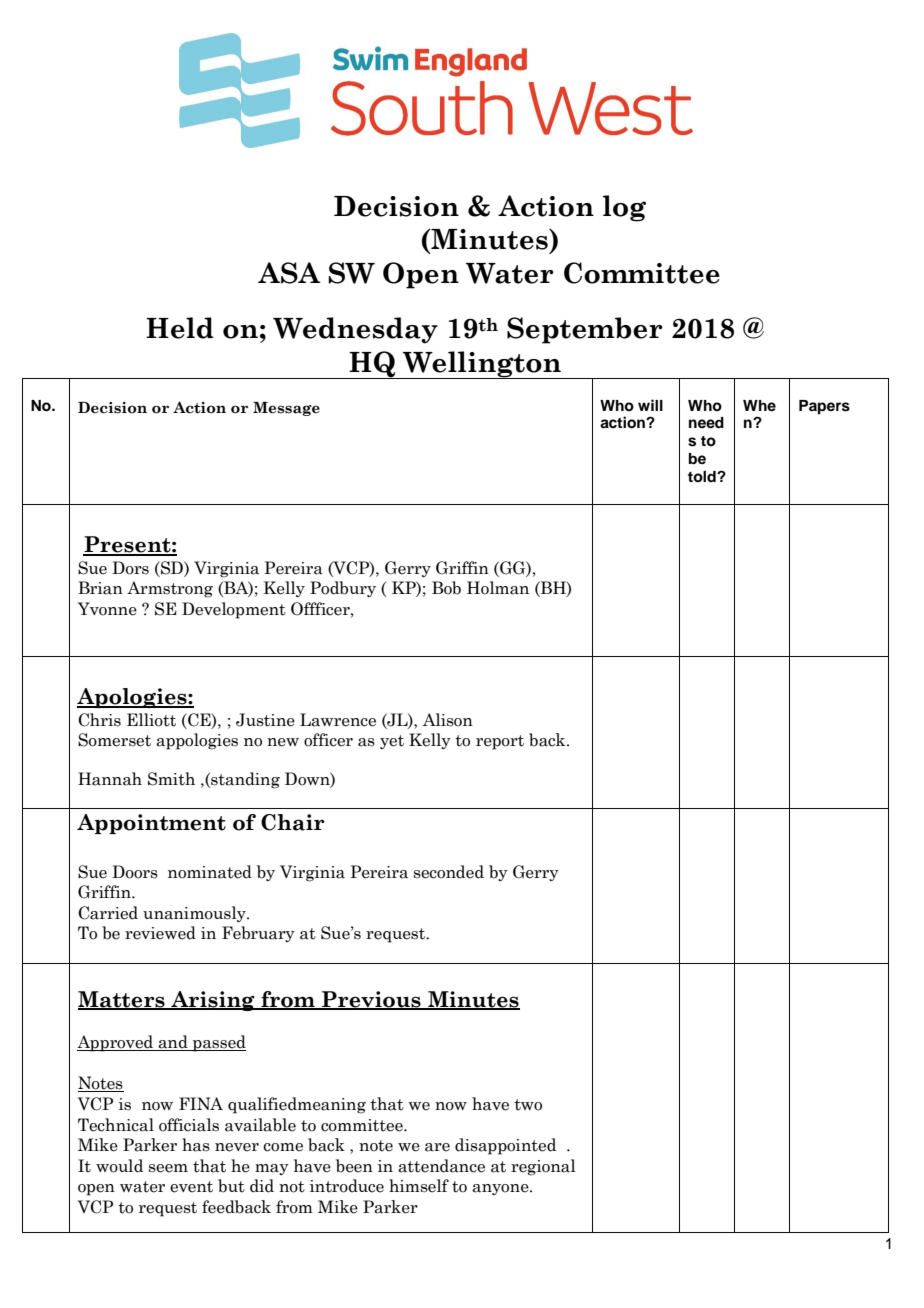 The image size is (924, 1308). I want to click on September, so click(585, 330).
